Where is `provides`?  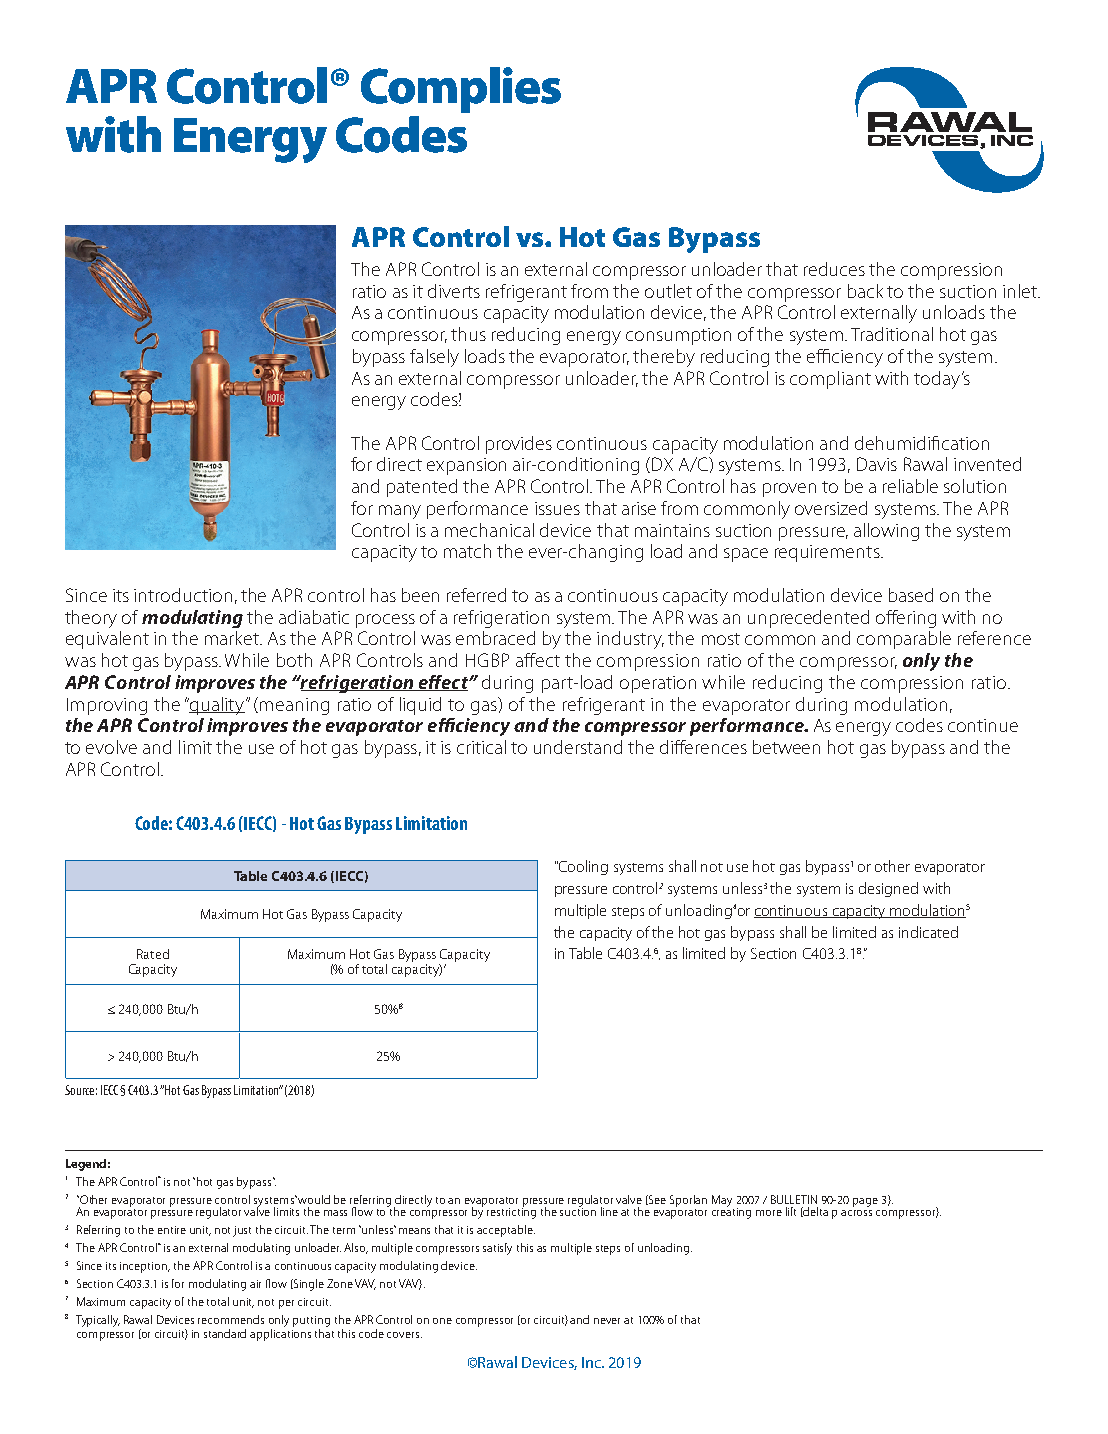 provides is located at coordinates (519, 445).
